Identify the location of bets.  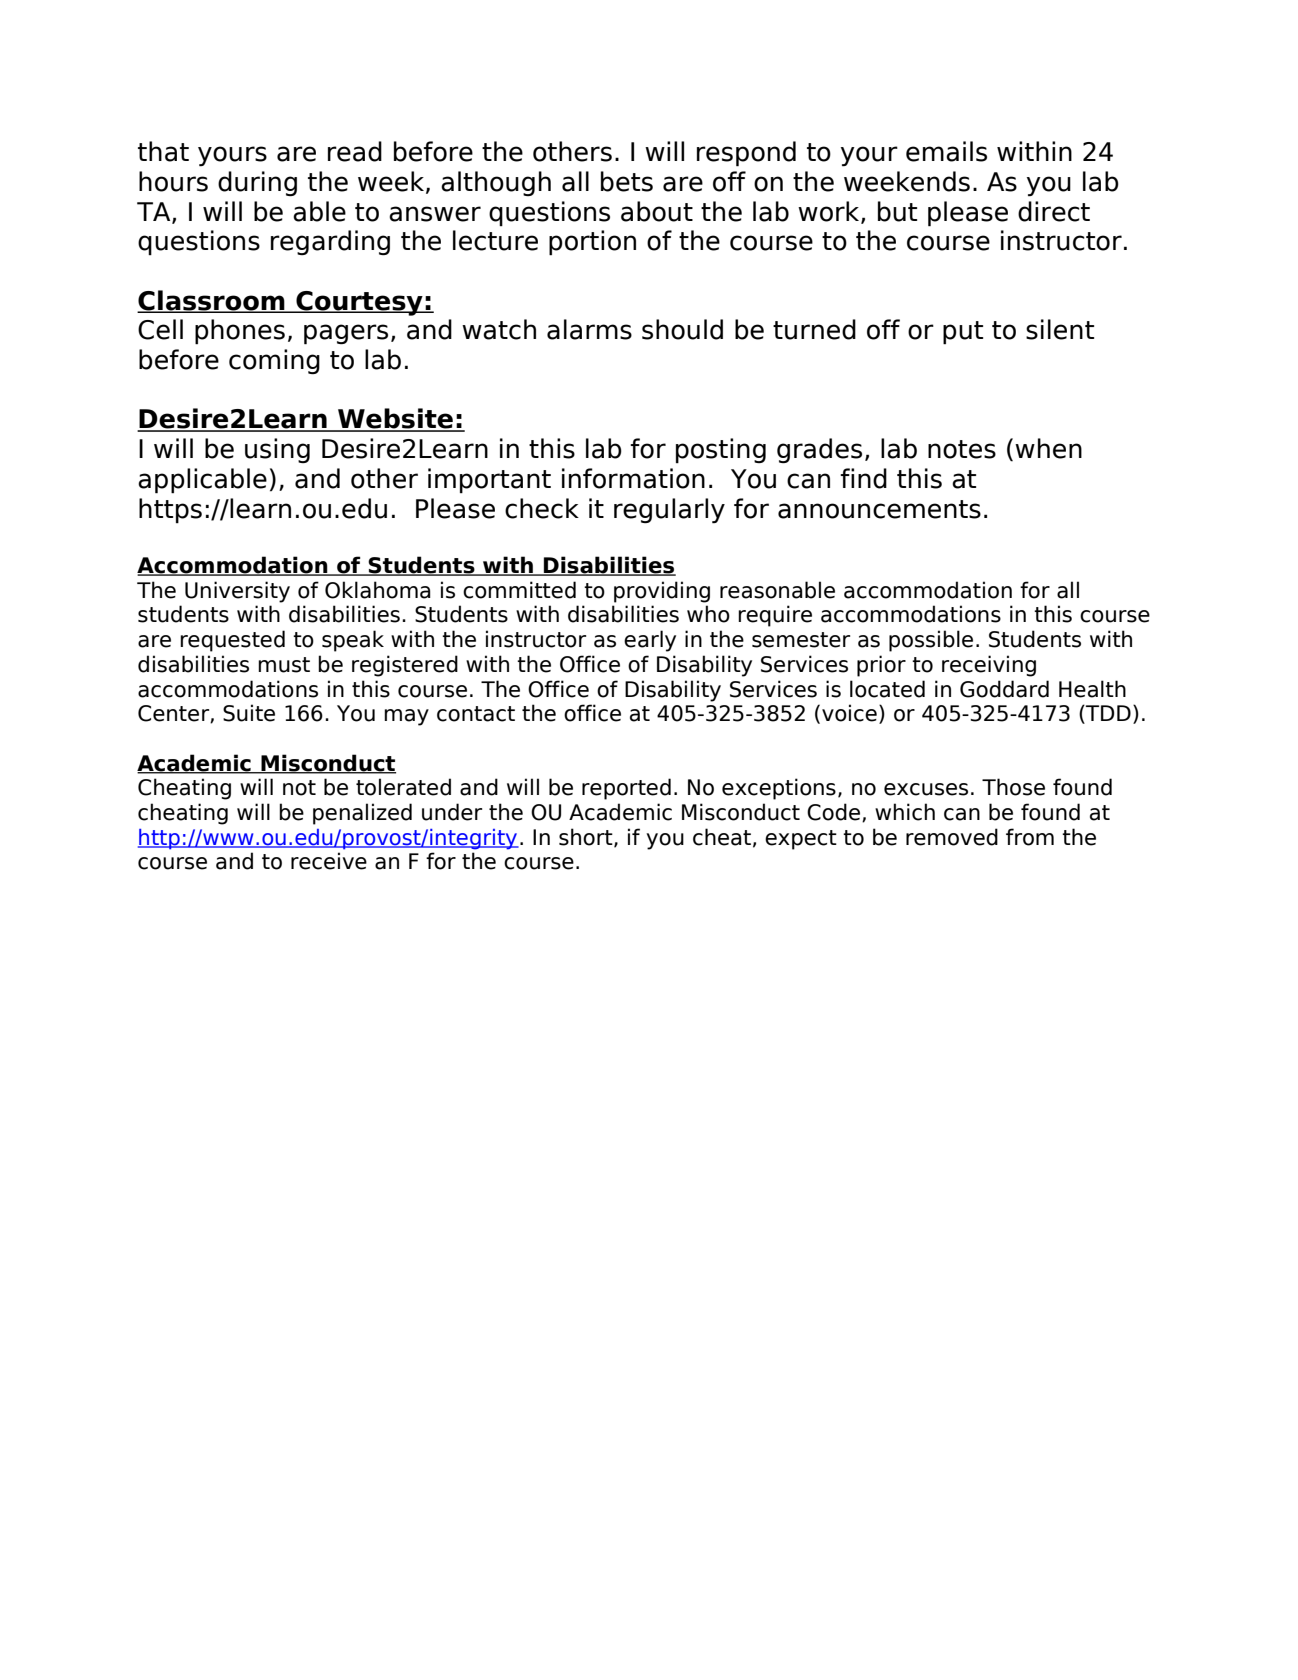
(627, 181).
